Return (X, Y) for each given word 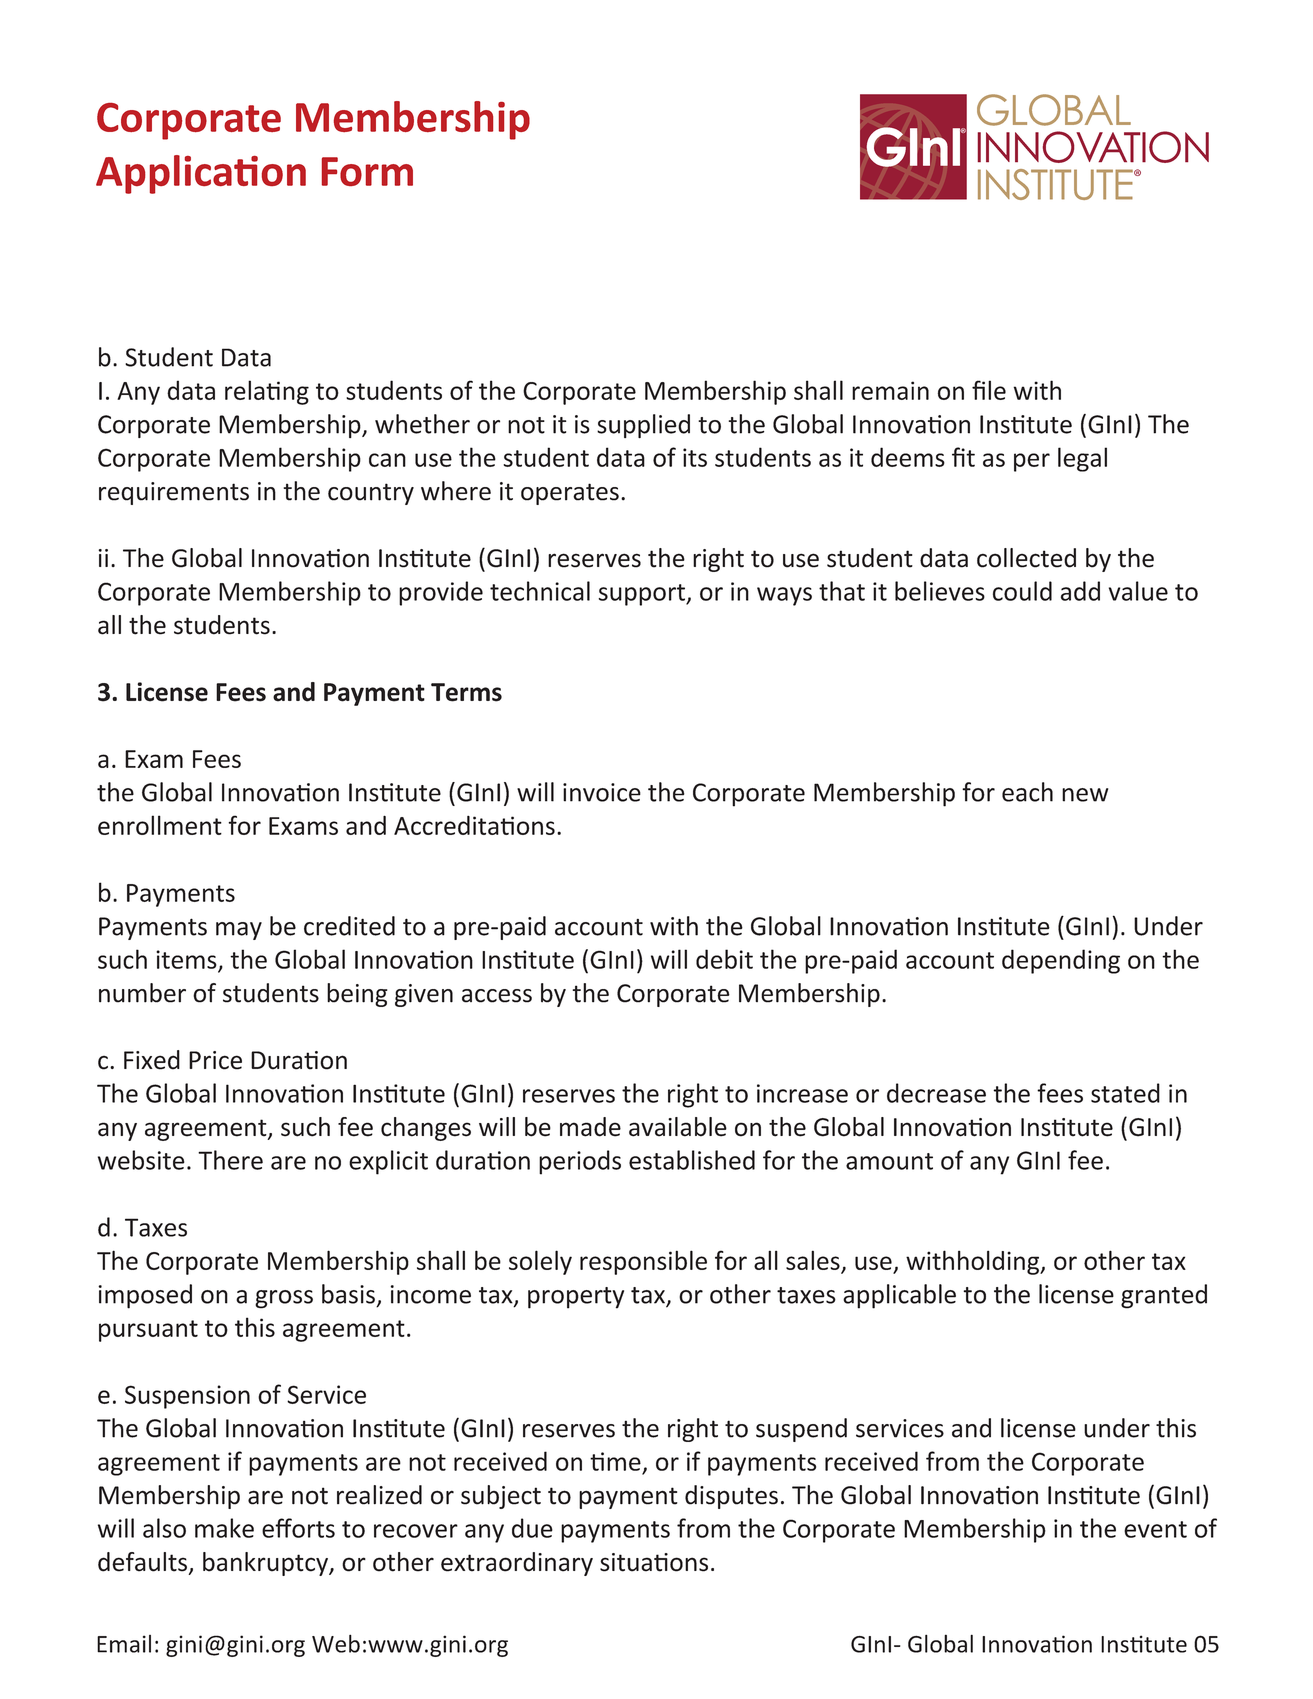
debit (724, 959)
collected (1026, 558)
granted (1164, 1296)
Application (201, 174)
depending (1061, 961)
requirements (174, 493)
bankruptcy (266, 1564)
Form (367, 171)
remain (890, 390)
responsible (643, 1262)
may (239, 931)
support (642, 595)
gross (284, 1299)
